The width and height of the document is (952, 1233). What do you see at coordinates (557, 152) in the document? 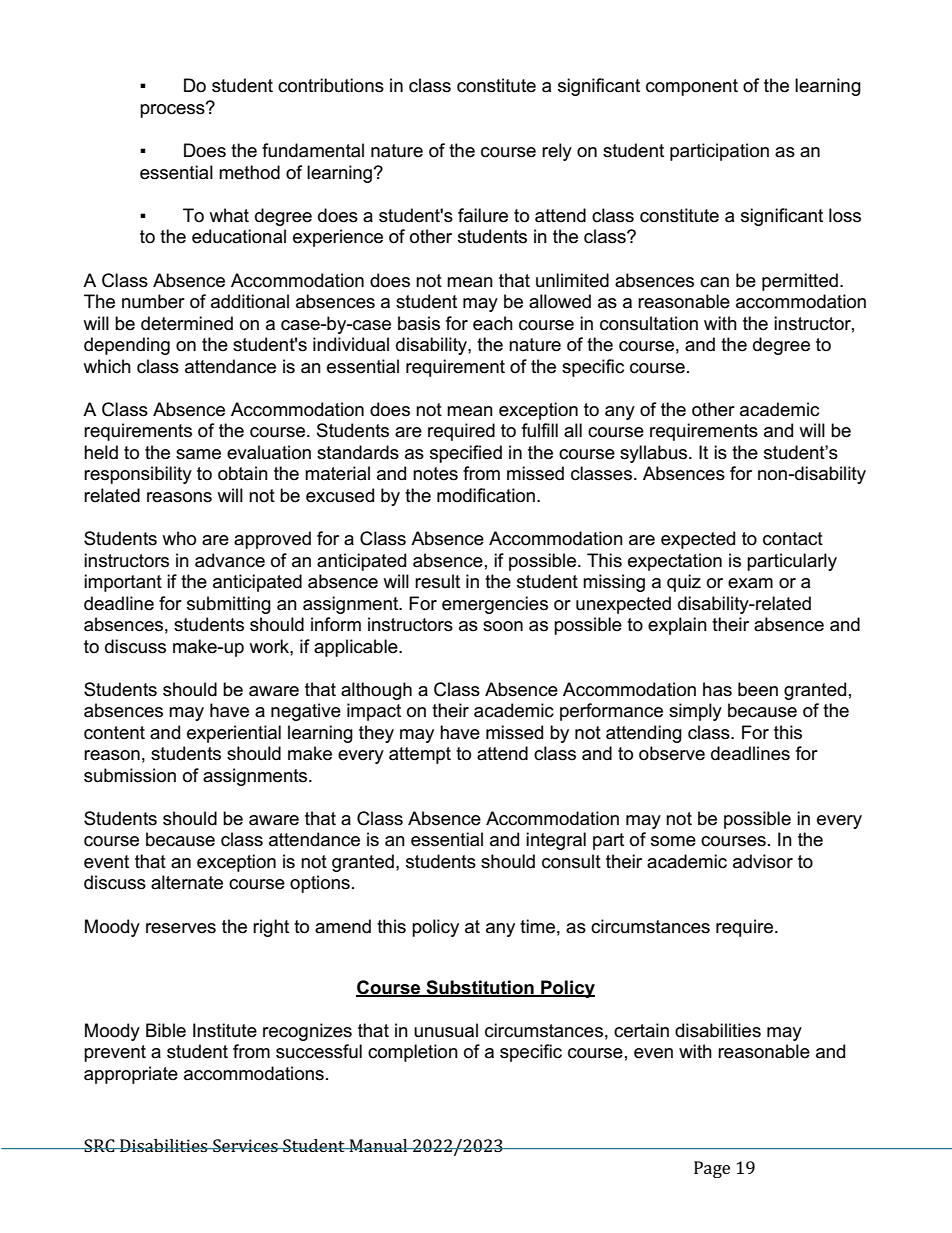
I see `rely` at bounding box center [557, 152].
